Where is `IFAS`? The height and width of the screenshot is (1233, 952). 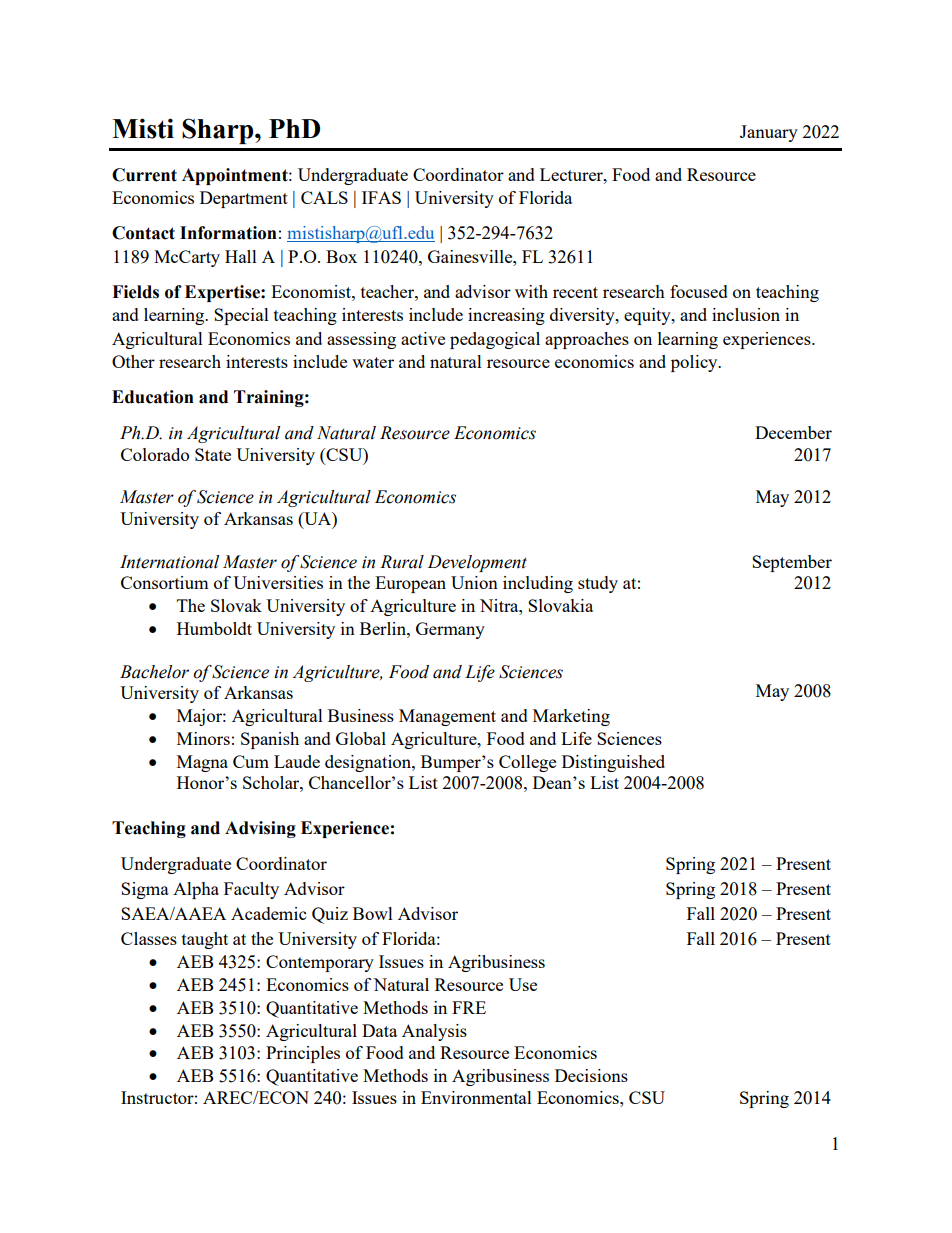 IFAS is located at coordinates (381, 197).
